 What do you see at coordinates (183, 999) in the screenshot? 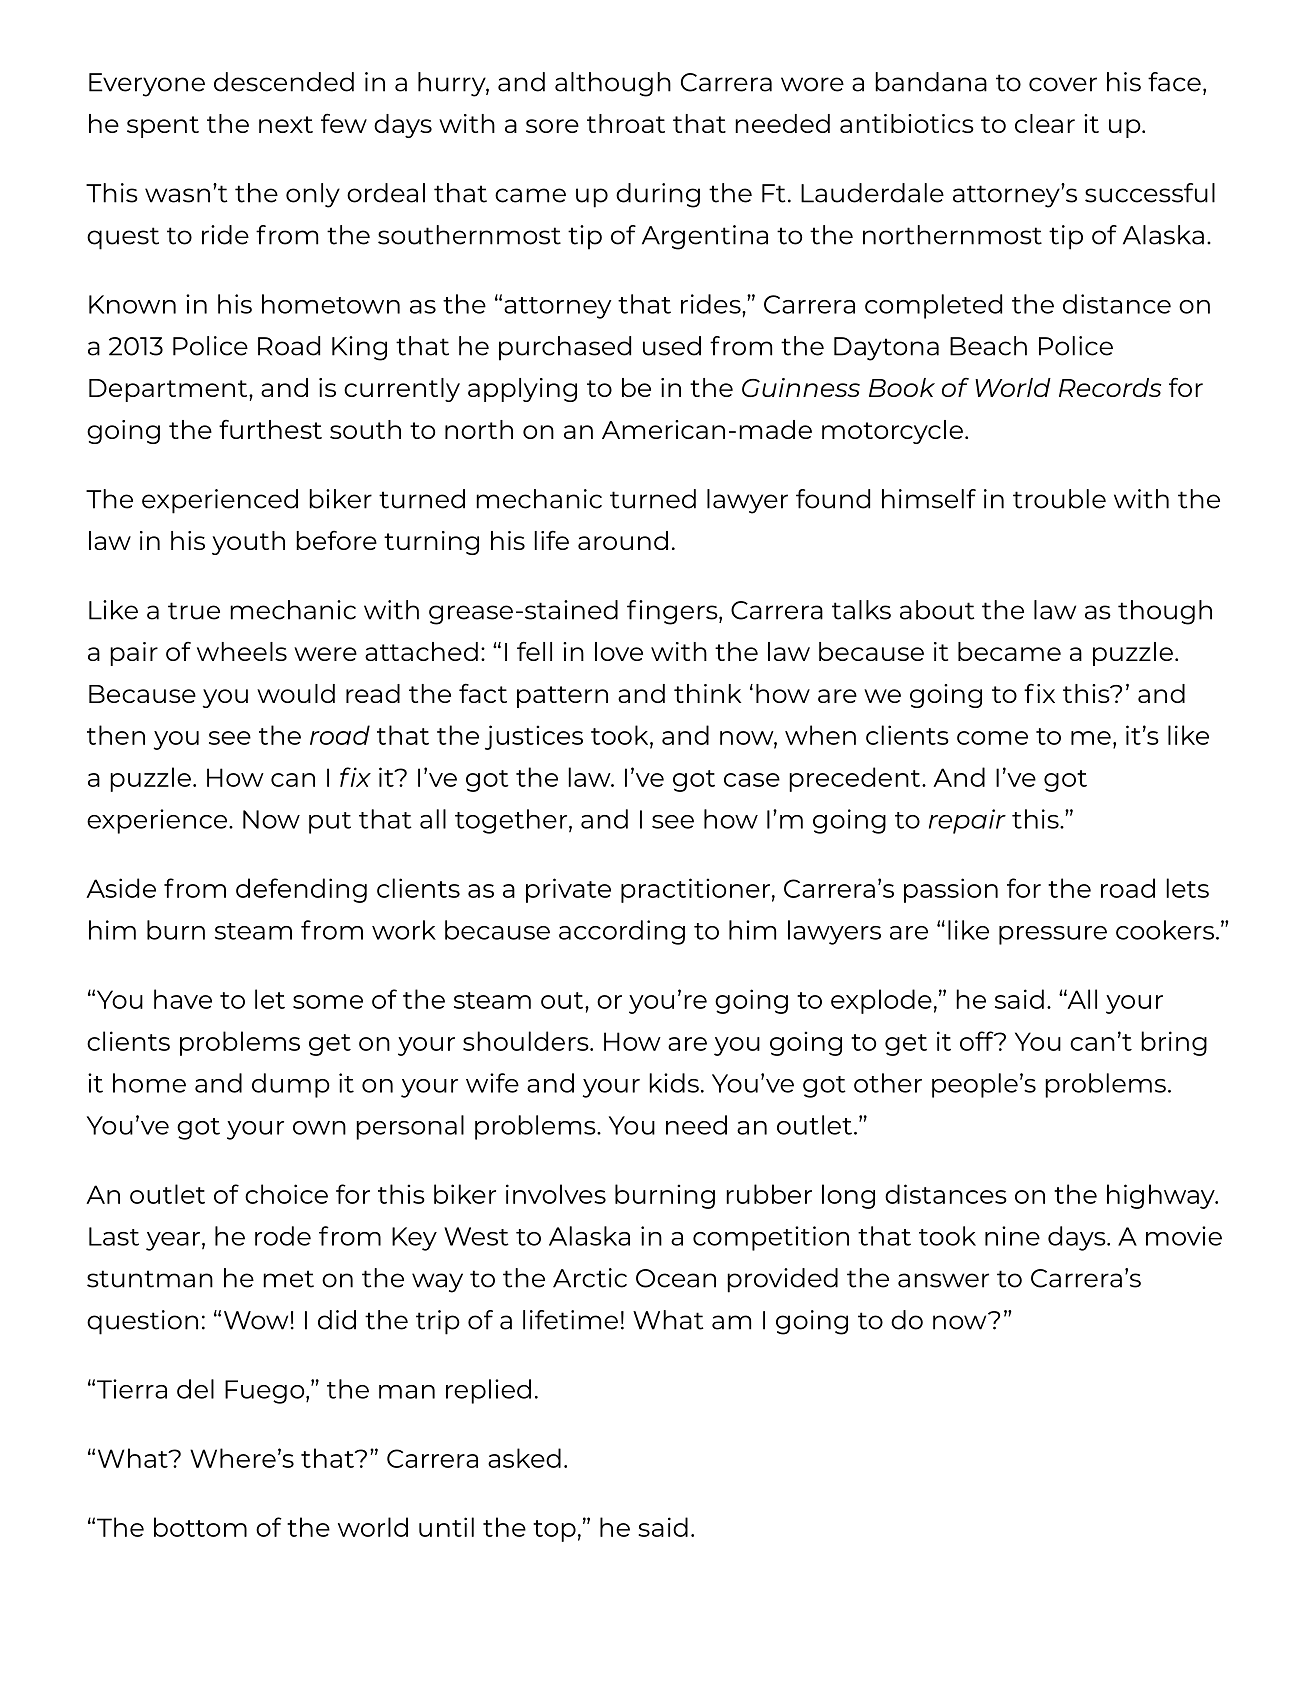
I see `have` at bounding box center [183, 999].
